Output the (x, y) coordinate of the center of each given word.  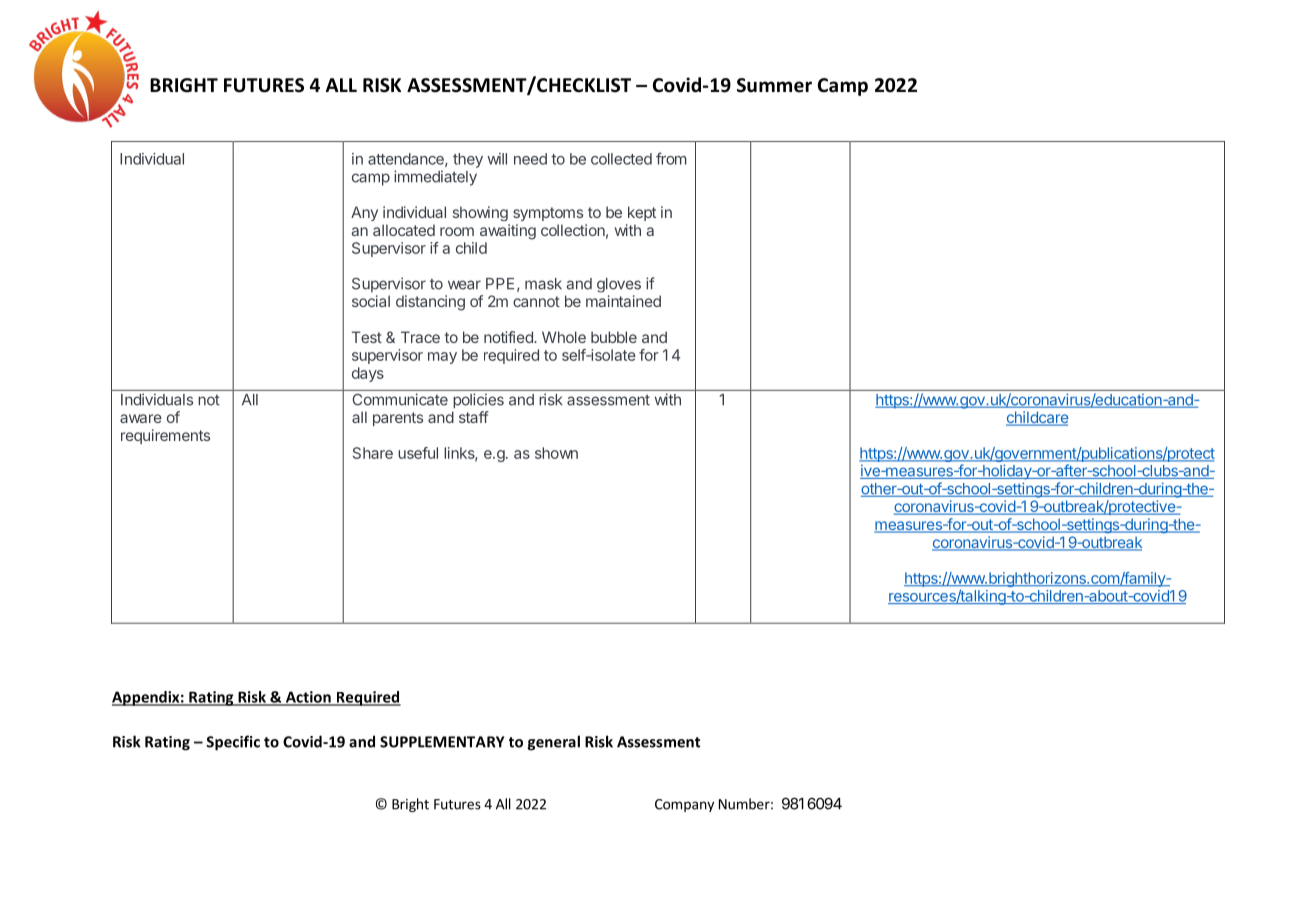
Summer (774, 85)
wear (464, 285)
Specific (233, 743)
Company (684, 805)
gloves (619, 285)
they (468, 160)
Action (308, 698)
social (371, 301)
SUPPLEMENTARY (442, 742)
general (553, 743)
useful (418, 453)
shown (556, 453)
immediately (435, 178)
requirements (165, 436)
